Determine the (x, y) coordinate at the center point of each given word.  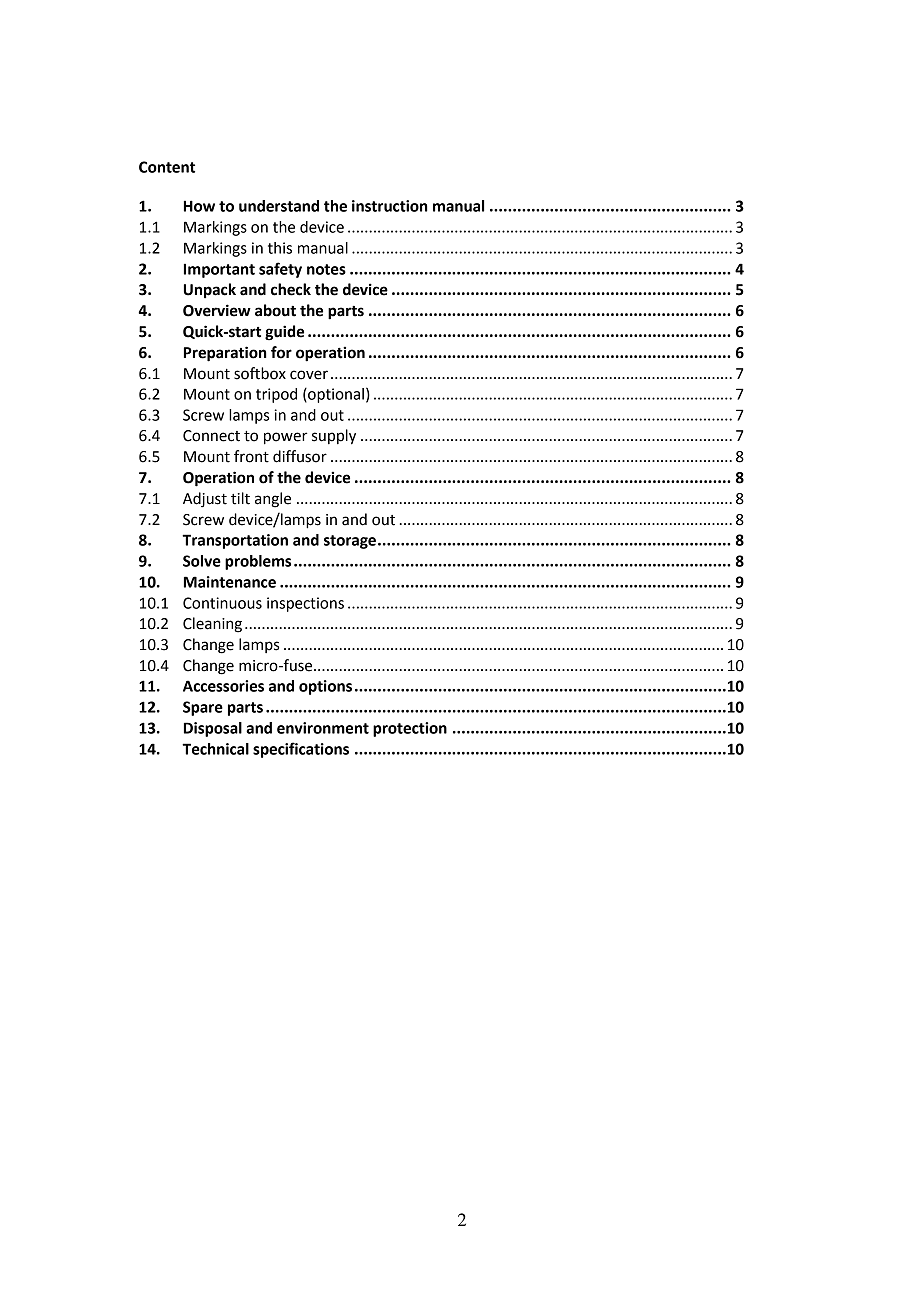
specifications (301, 750)
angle (273, 500)
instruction (390, 206)
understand (279, 206)
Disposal (213, 729)
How (199, 206)
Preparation (225, 354)
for (281, 352)
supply (334, 437)
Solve (202, 561)
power (286, 438)
